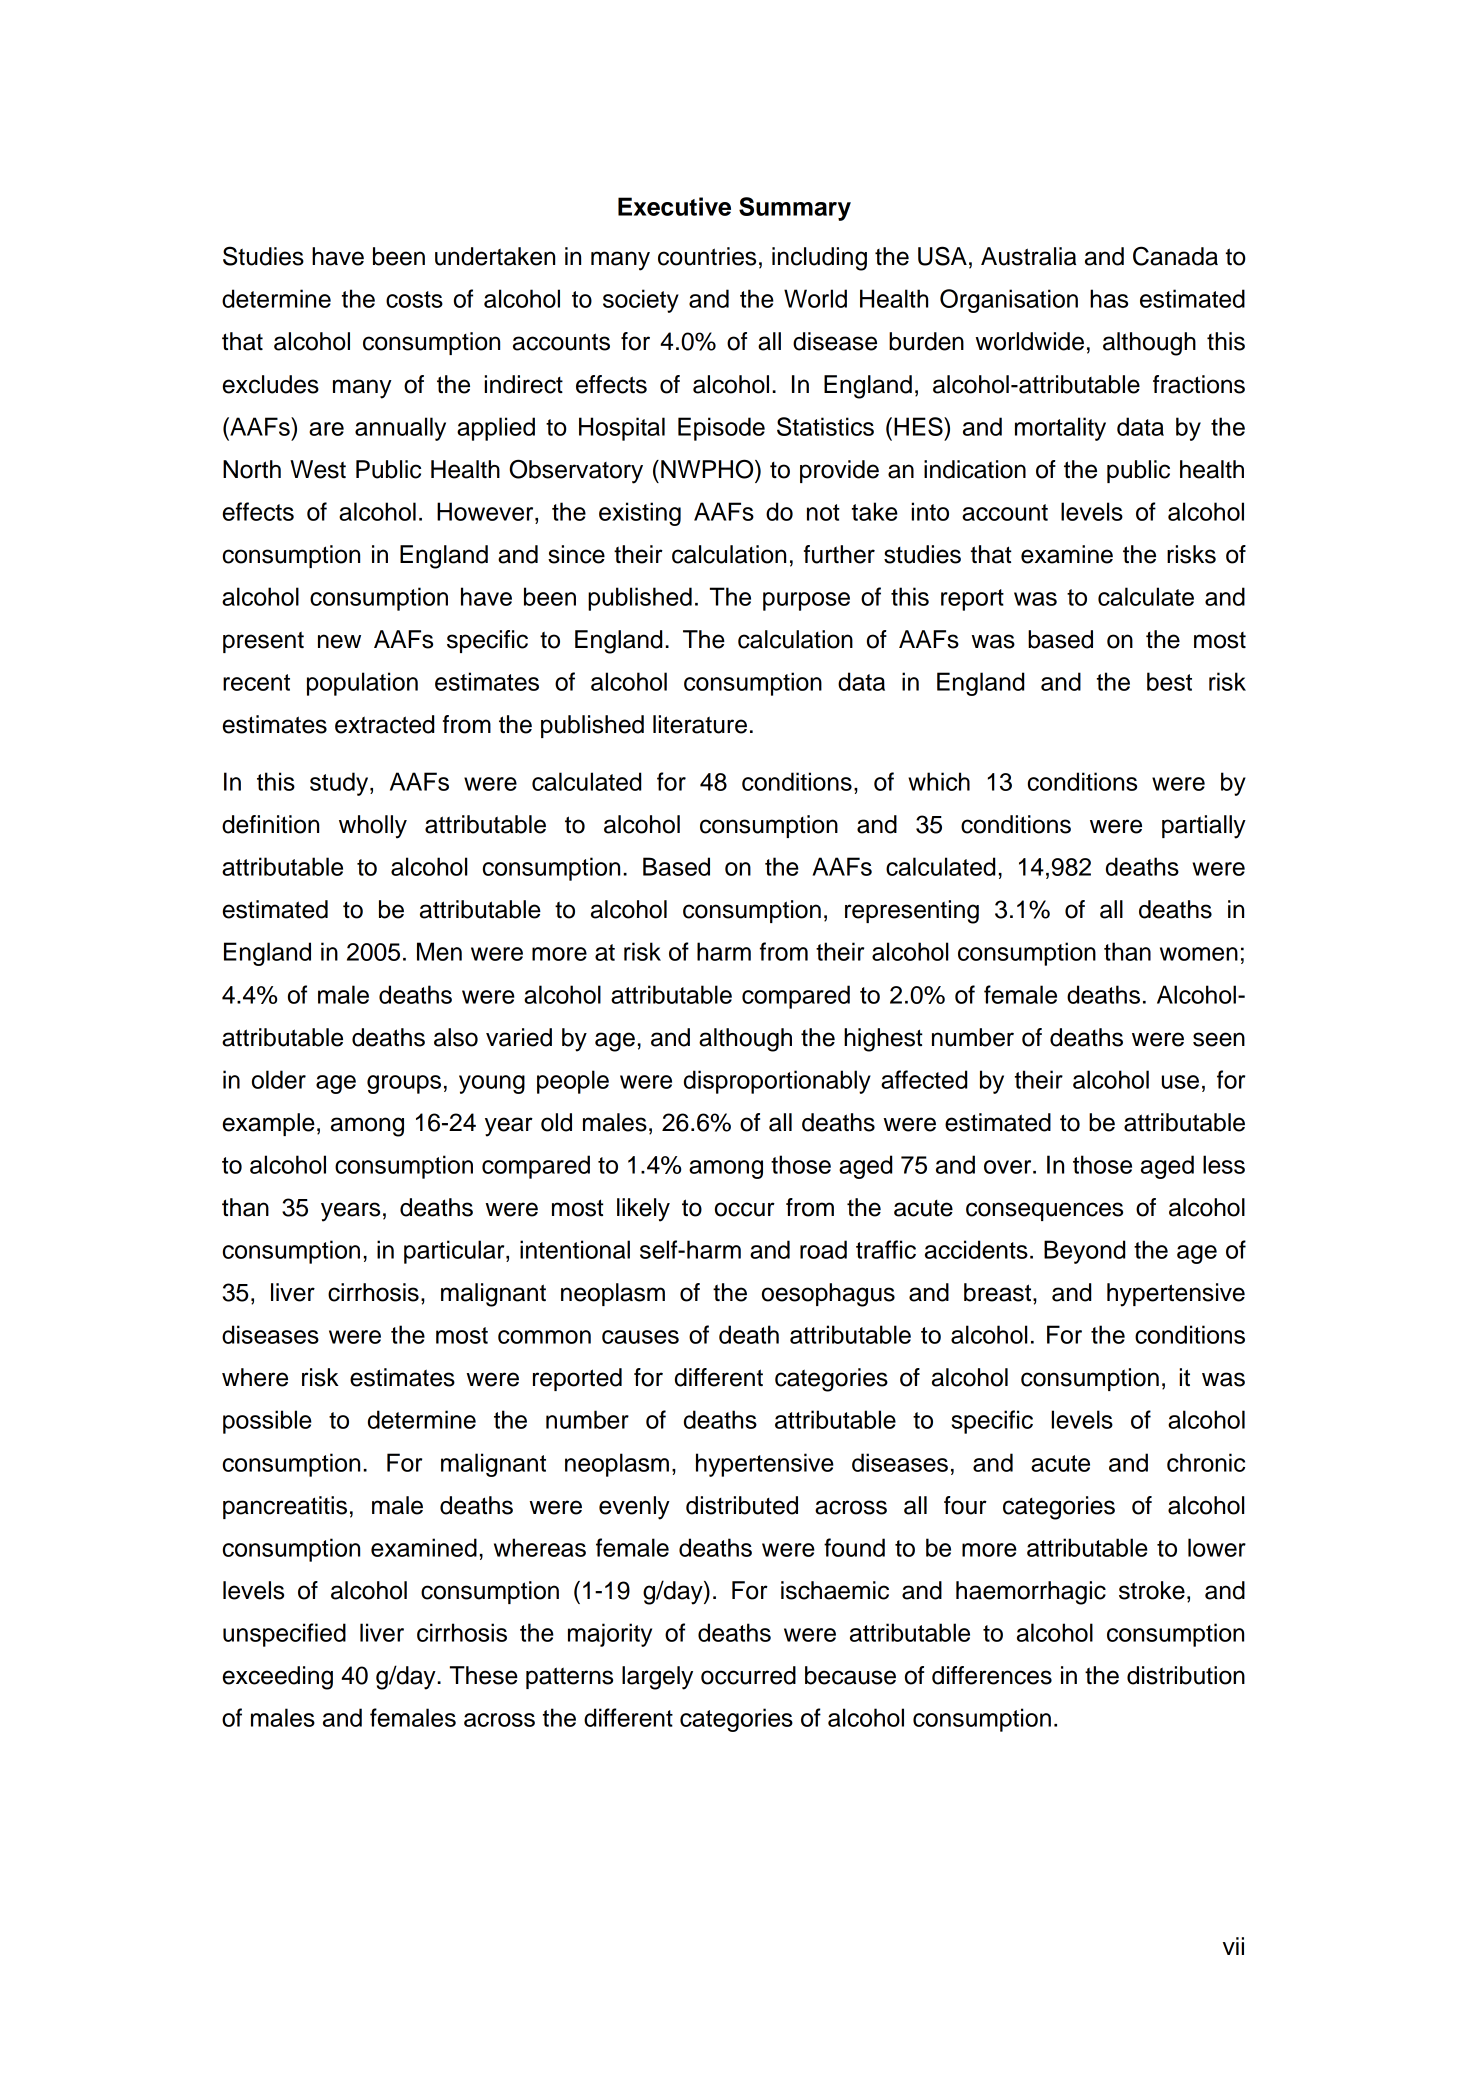 This screenshot has width=1467, height=2077. I want to click on costs, so click(414, 299).
